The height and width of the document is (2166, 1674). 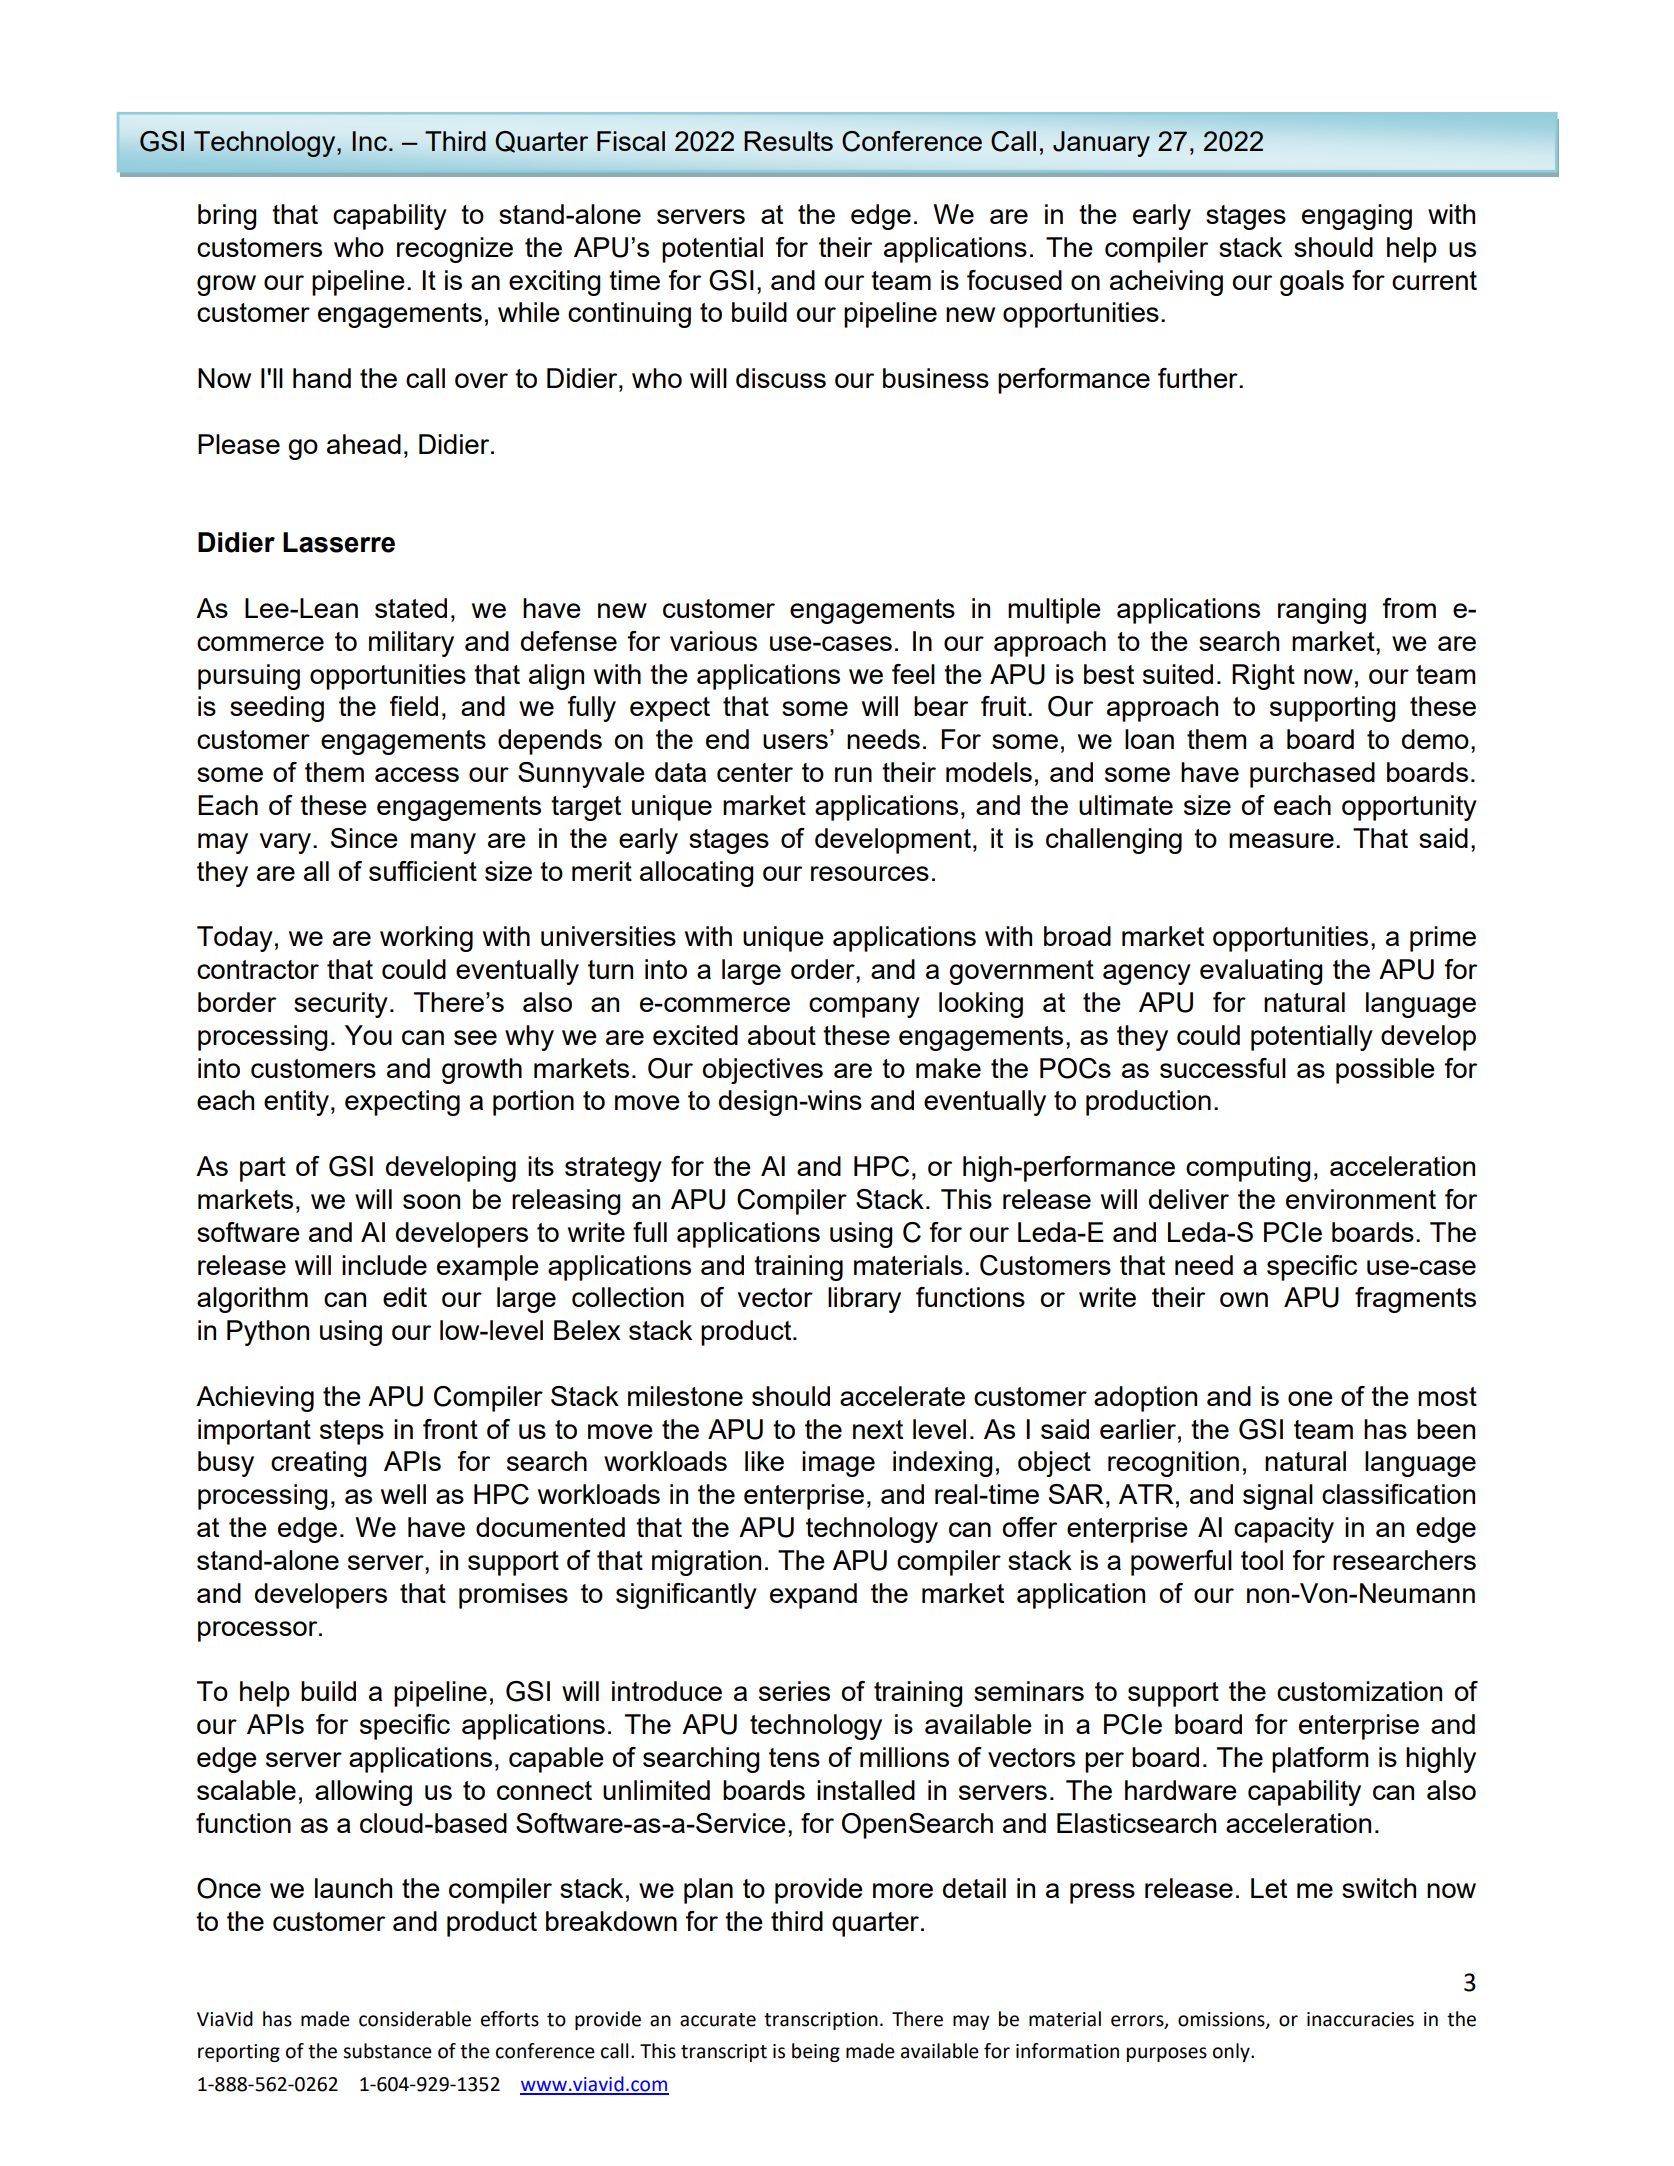 I want to click on entity, so click(x=296, y=1103).
